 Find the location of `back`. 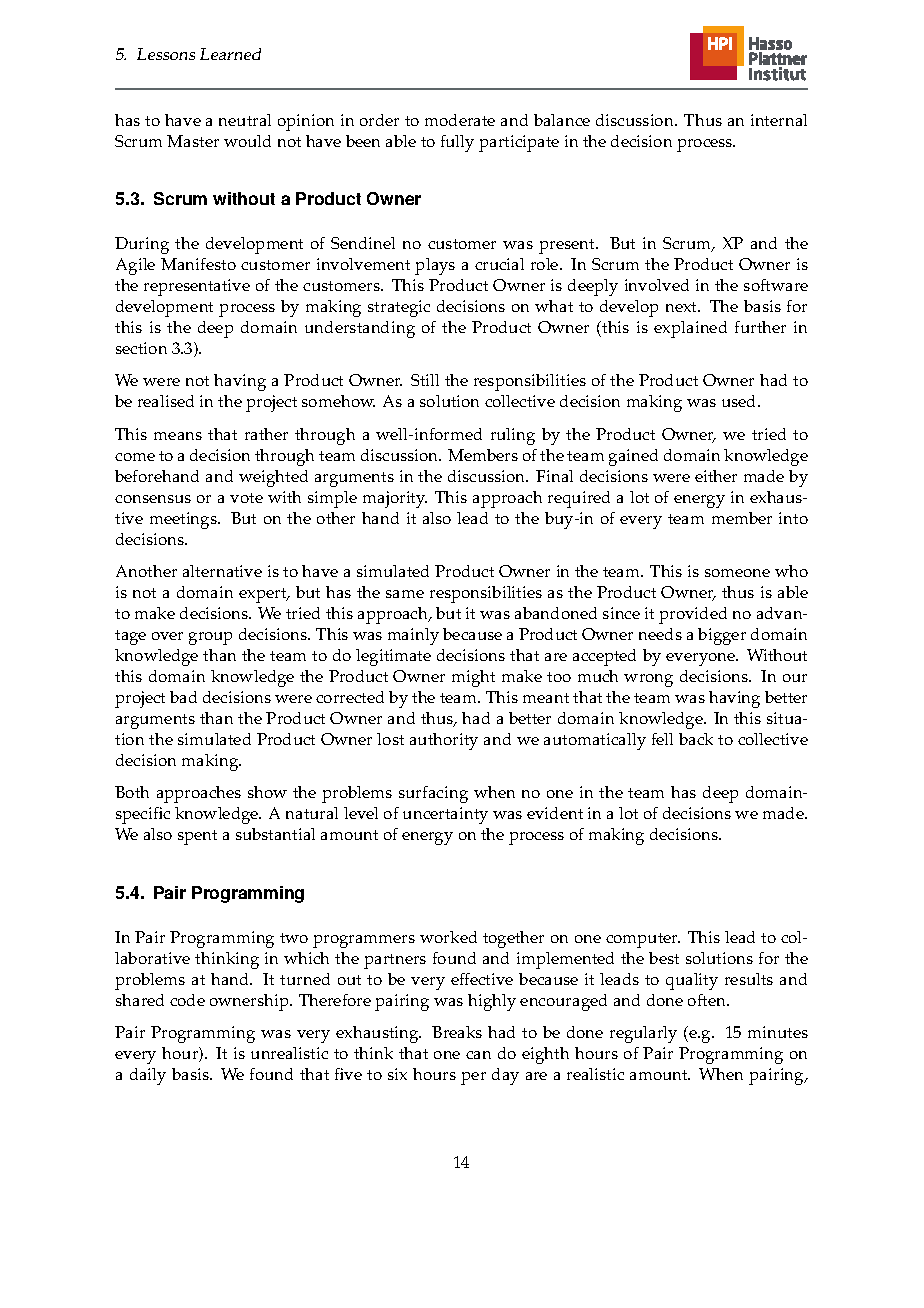

back is located at coordinates (696, 739).
